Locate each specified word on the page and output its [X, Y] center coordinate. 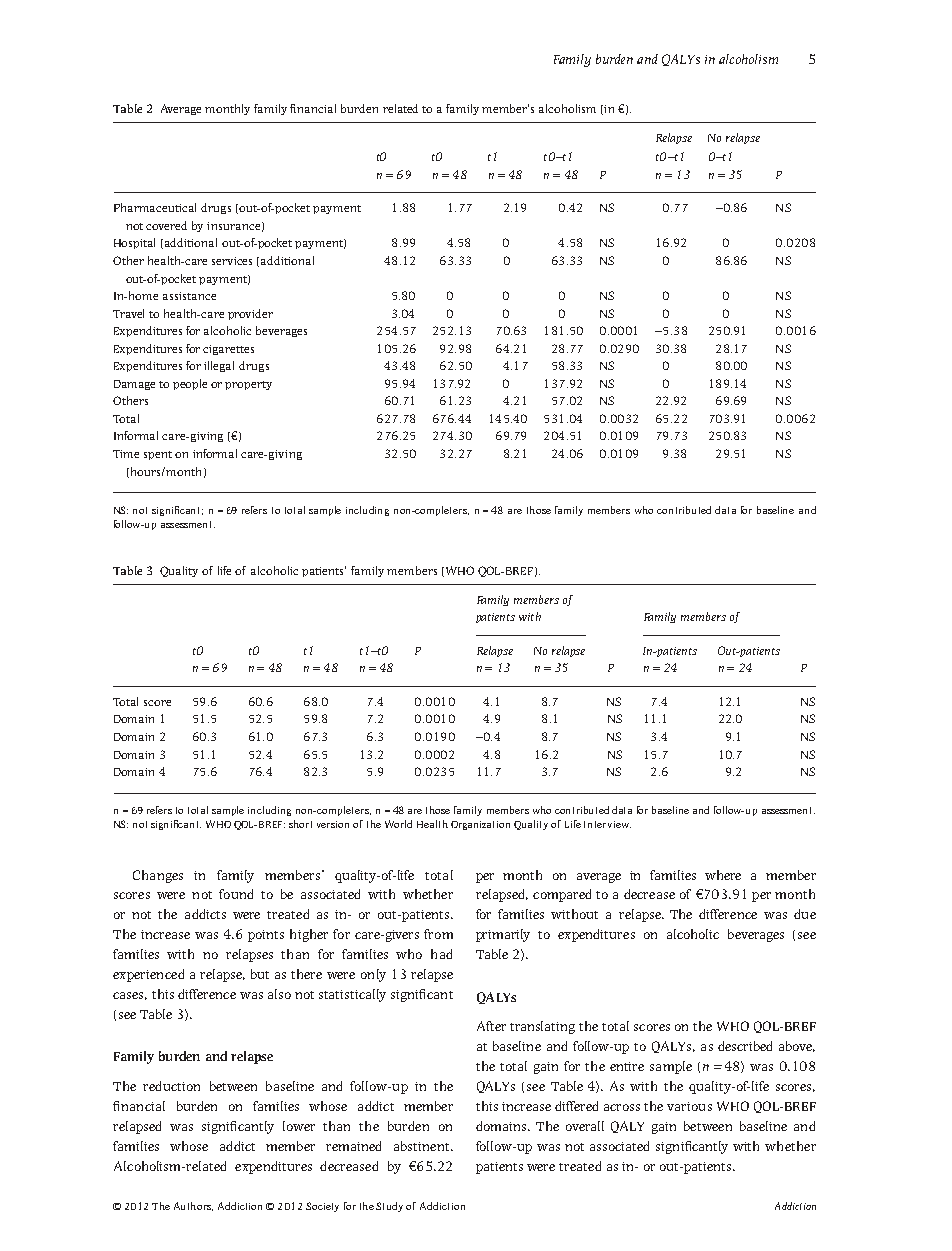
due [805, 914]
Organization [480, 825]
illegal [219, 366]
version [333, 824]
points [266, 936]
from [438, 934]
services [232, 261]
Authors [193, 1206]
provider [250, 314]
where [723, 875]
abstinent [423, 1146]
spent [158, 455]
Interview [607, 824]
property [248, 385]
